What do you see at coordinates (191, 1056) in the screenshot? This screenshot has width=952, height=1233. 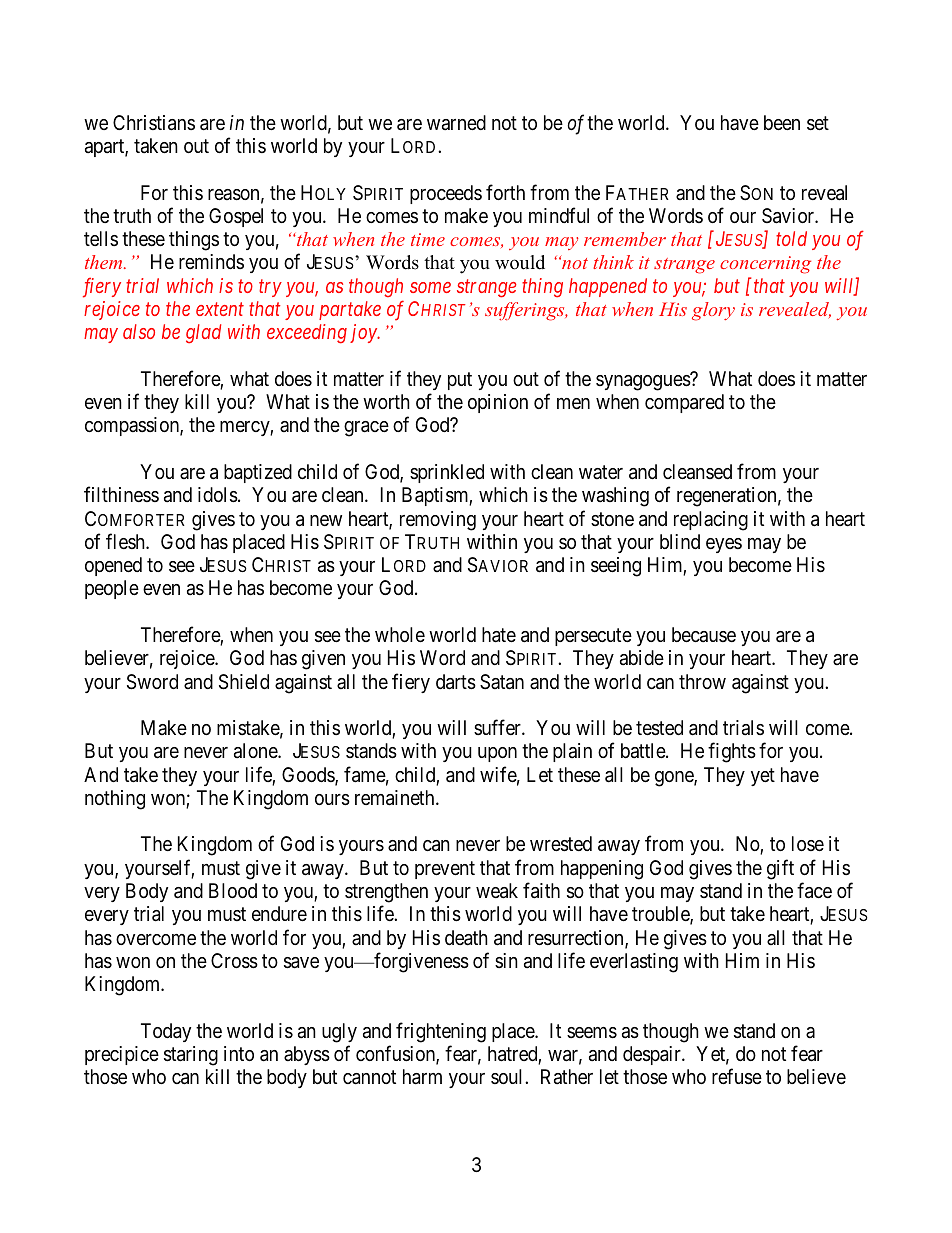 I see `staring` at bounding box center [191, 1056].
